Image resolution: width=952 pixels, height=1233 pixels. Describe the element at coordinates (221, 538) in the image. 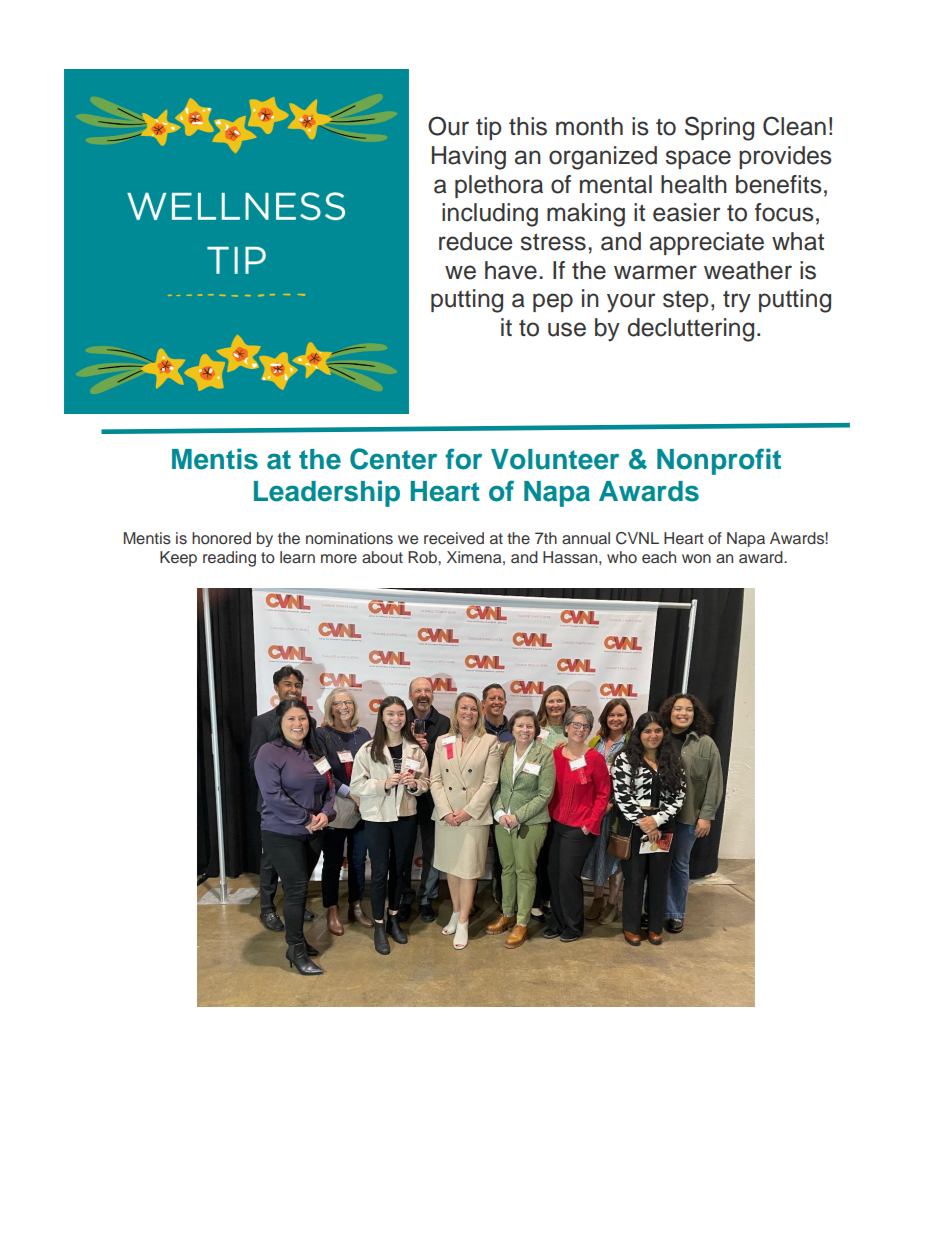

I see `honored` at that location.
